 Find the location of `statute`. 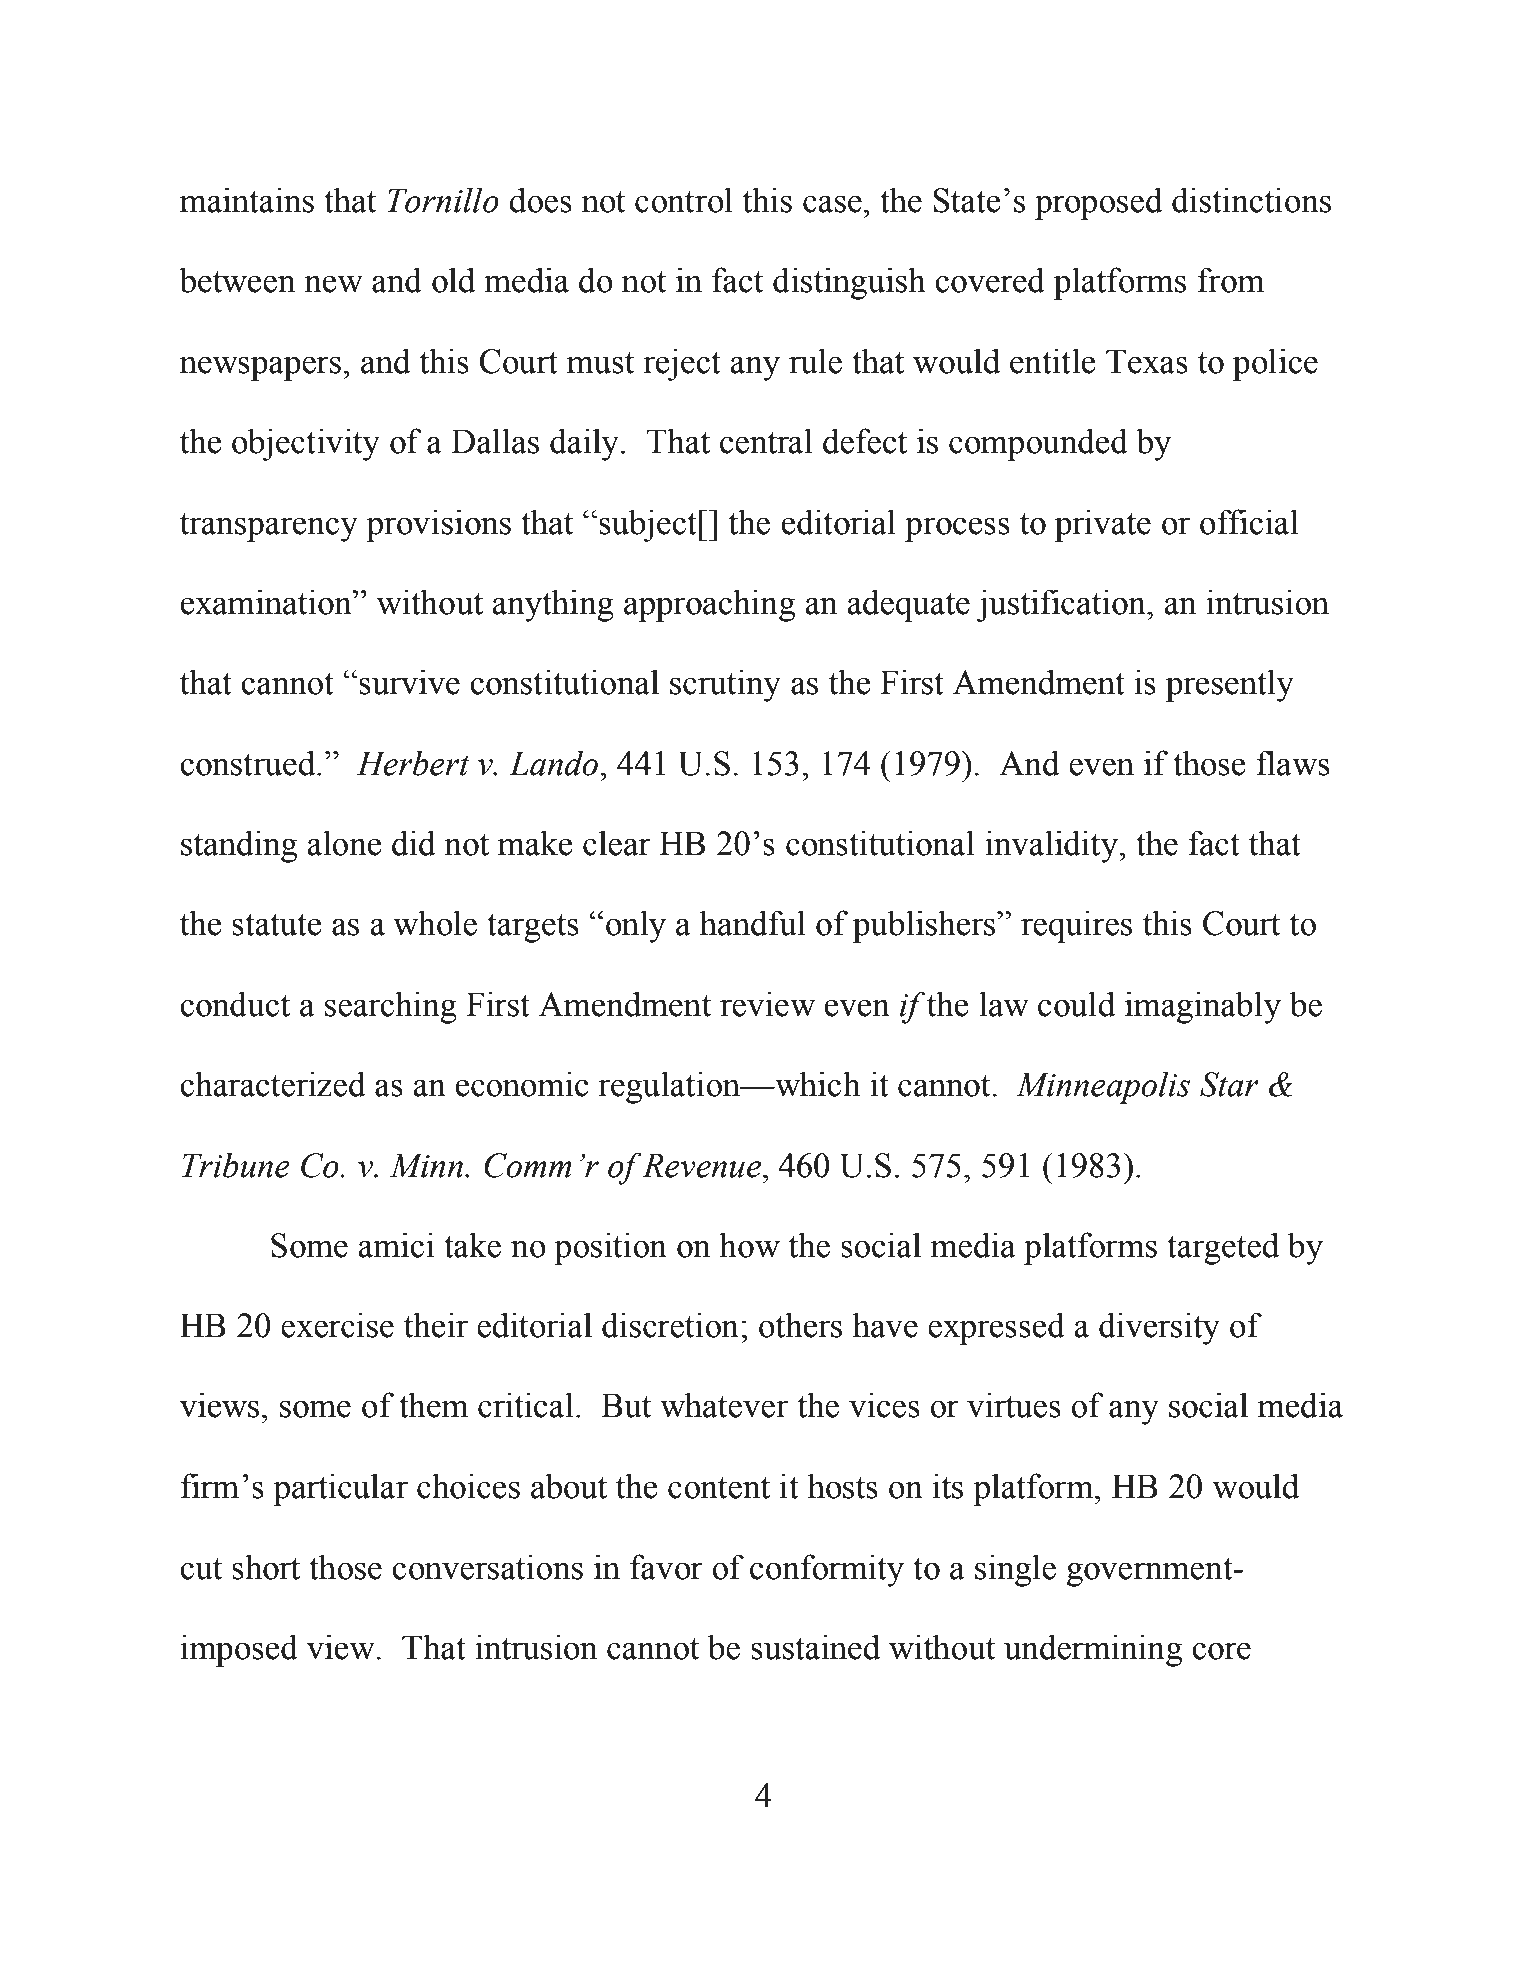

statute is located at coordinates (276, 925).
